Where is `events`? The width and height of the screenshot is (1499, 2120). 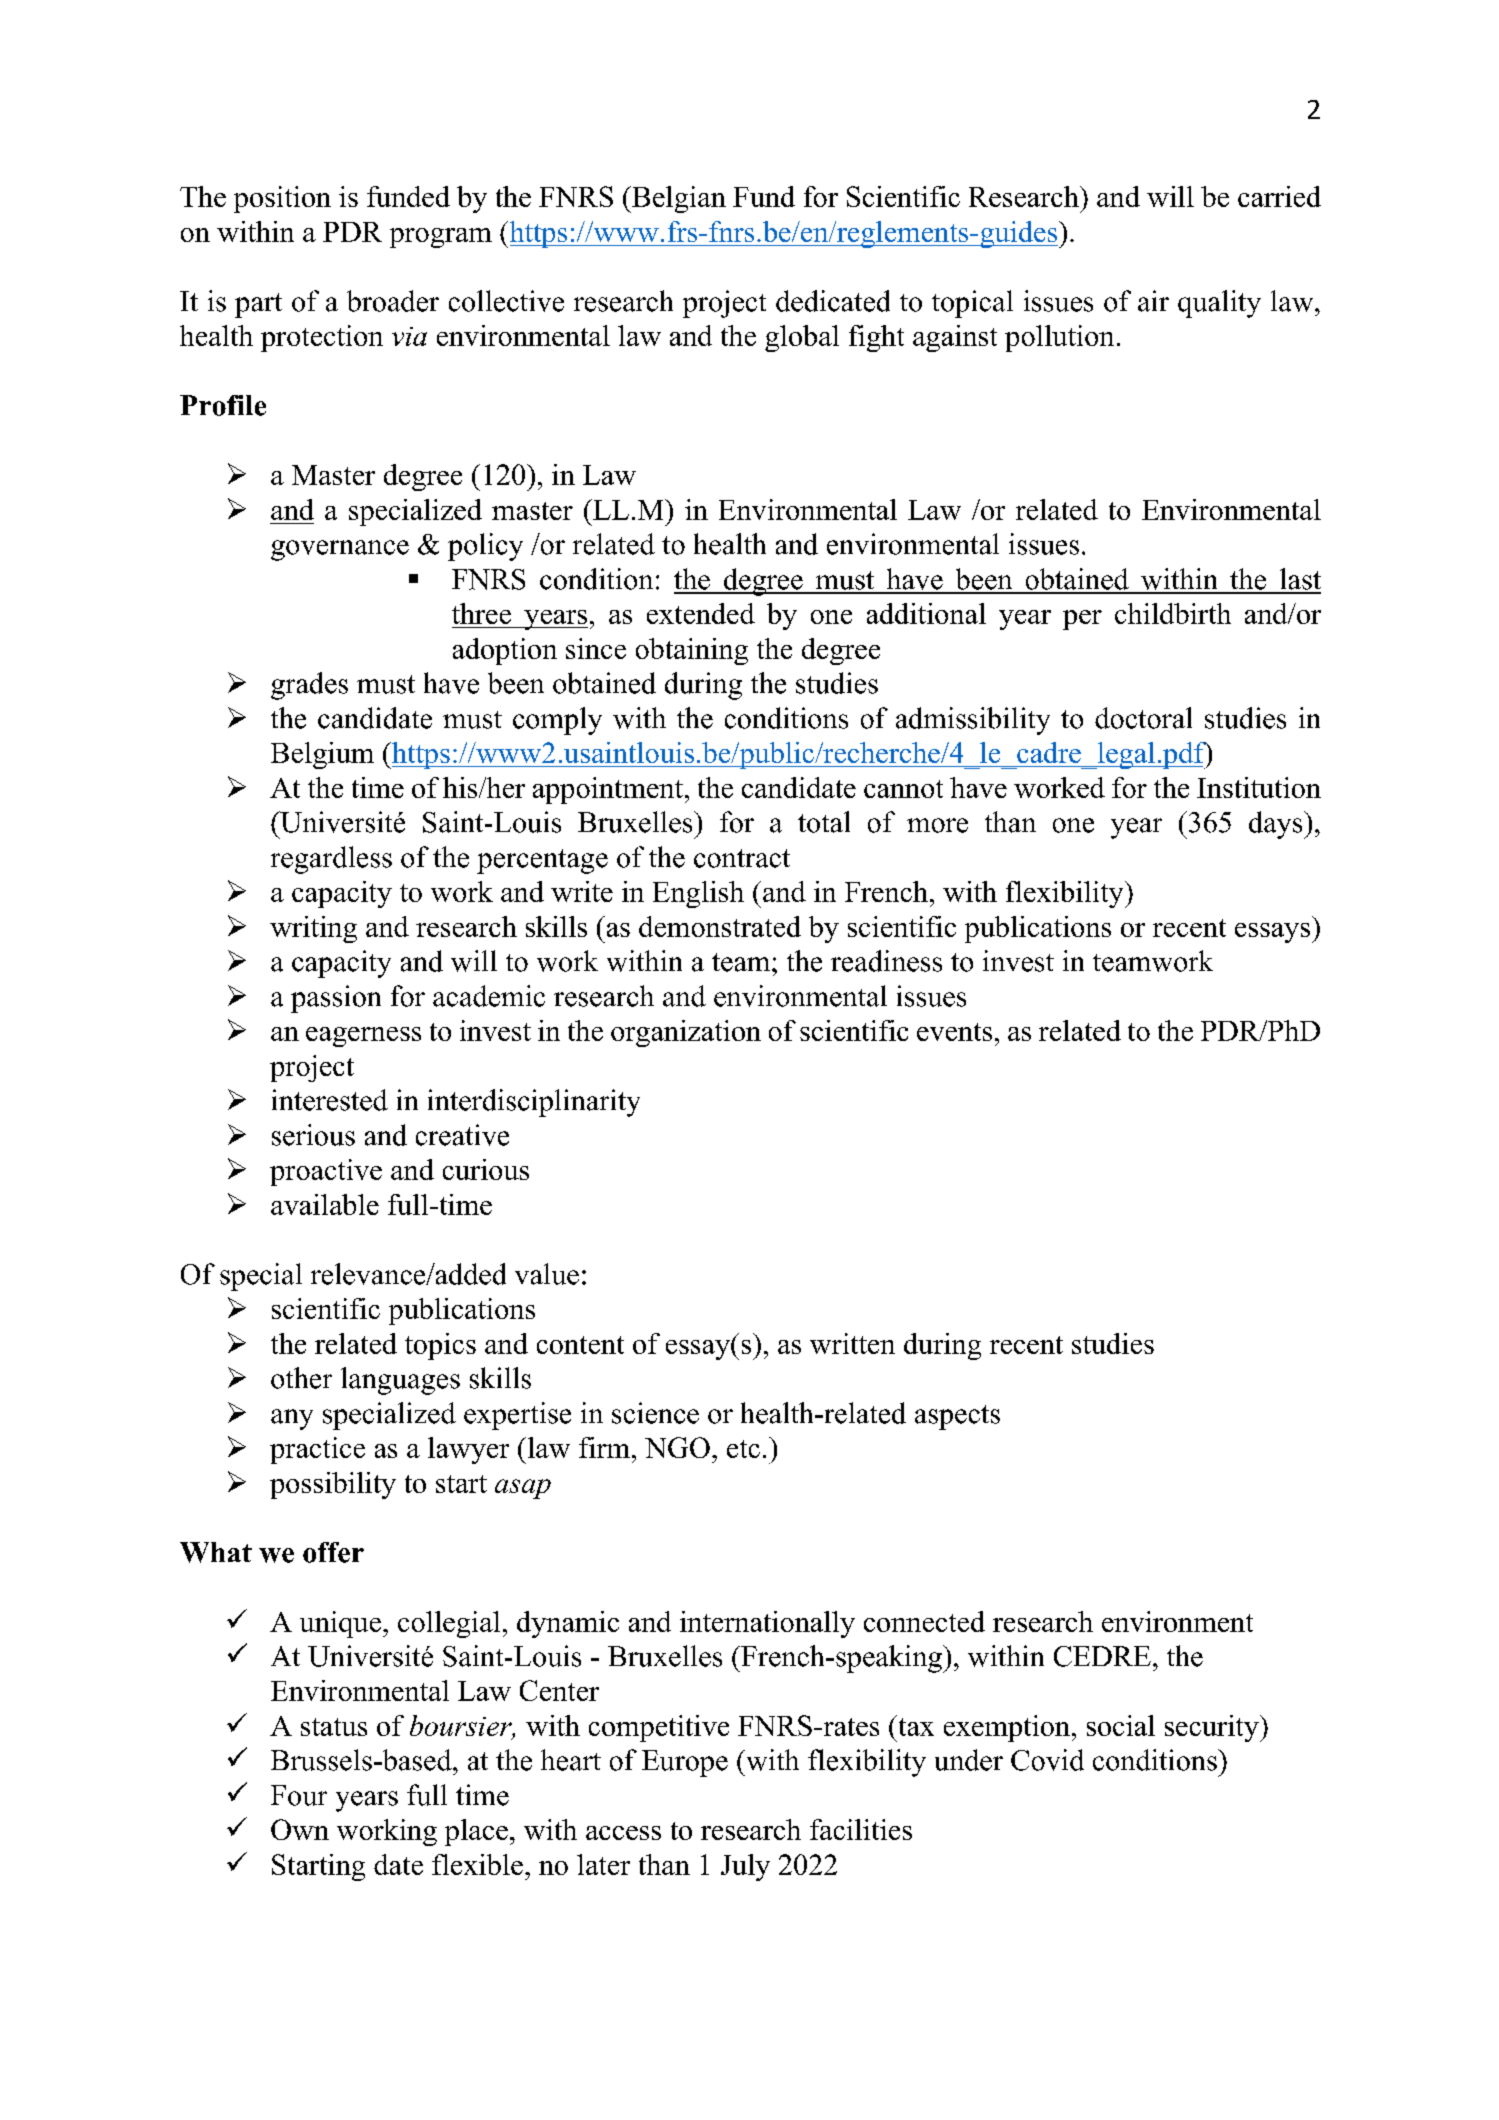
events is located at coordinates (954, 1032).
